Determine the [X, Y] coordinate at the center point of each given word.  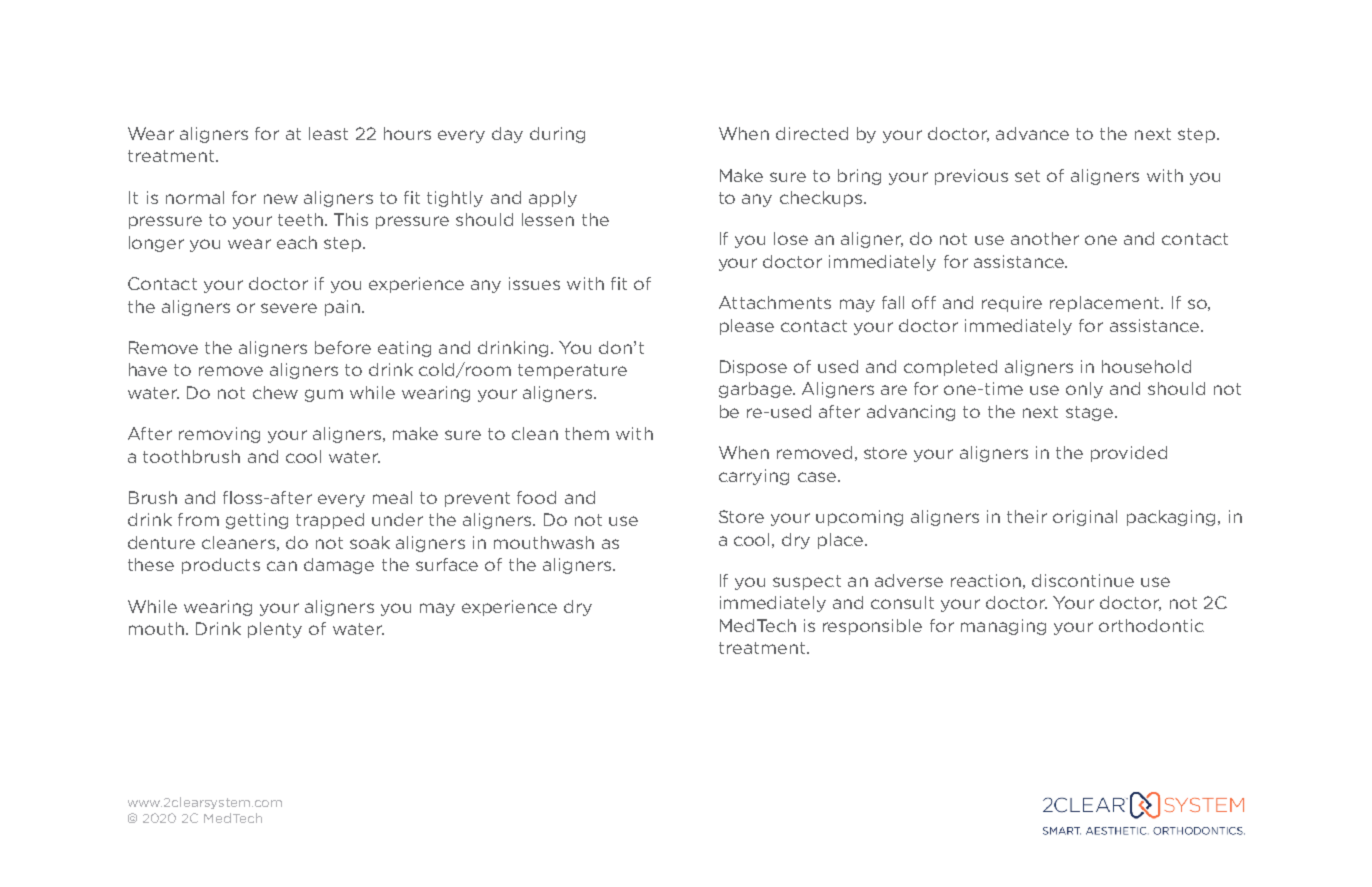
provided [1129, 454]
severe [289, 308]
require [1012, 304]
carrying [754, 477]
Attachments [775, 302]
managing [1003, 627]
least [328, 133]
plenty [275, 630]
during [557, 135]
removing [219, 435]
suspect [807, 582]
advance [1032, 133]
